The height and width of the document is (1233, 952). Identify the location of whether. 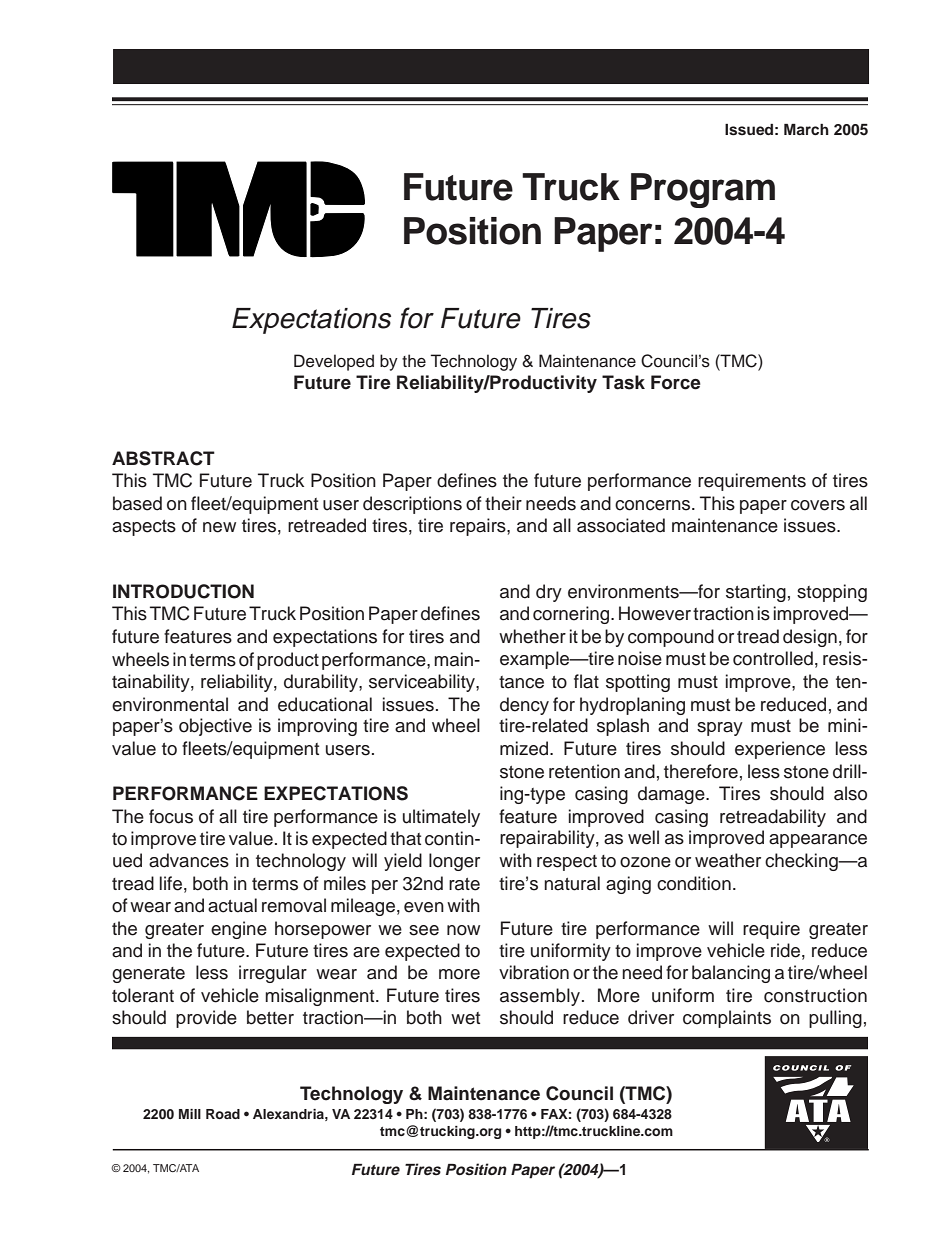
(532, 636).
